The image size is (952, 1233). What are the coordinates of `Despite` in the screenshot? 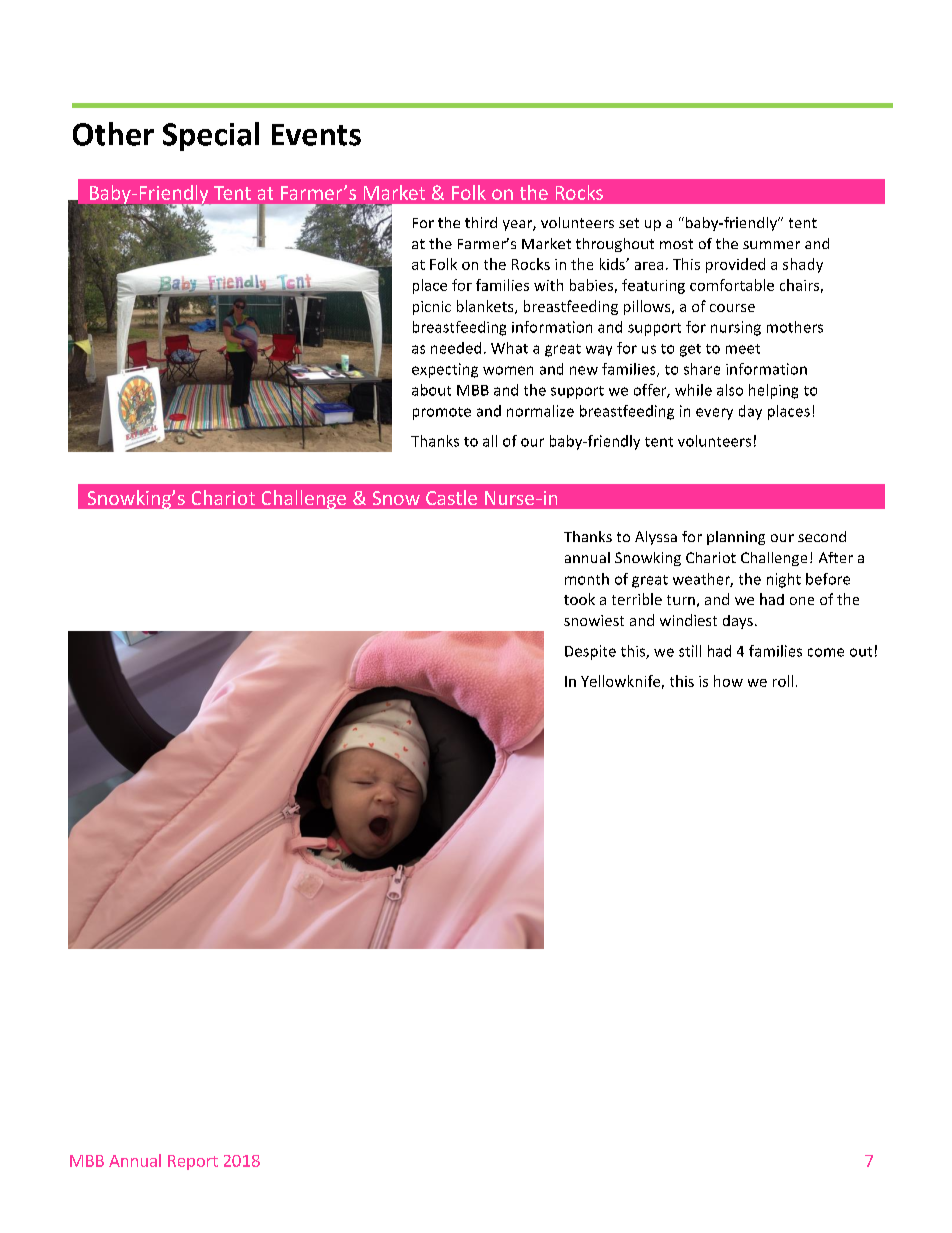 It's located at (590, 652).
